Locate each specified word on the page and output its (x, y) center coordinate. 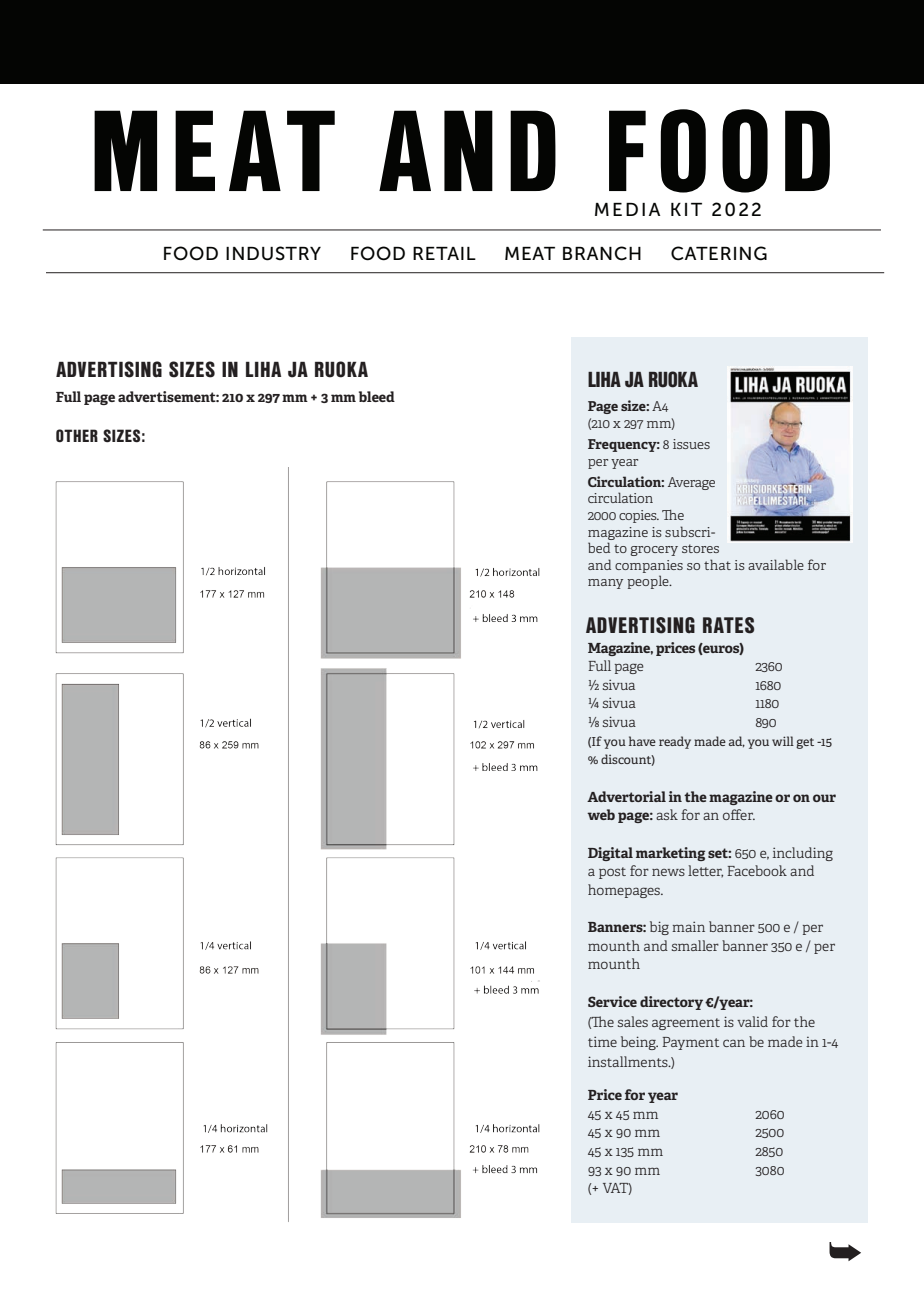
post (612, 873)
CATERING (719, 253)
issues (691, 444)
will (783, 741)
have (642, 741)
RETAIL (444, 253)
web (601, 814)
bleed (377, 396)
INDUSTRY (273, 253)
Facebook (757, 870)
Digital (610, 854)
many (605, 584)
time (602, 1041)
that (717, 564)
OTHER (77, 435)
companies (649, 566)
